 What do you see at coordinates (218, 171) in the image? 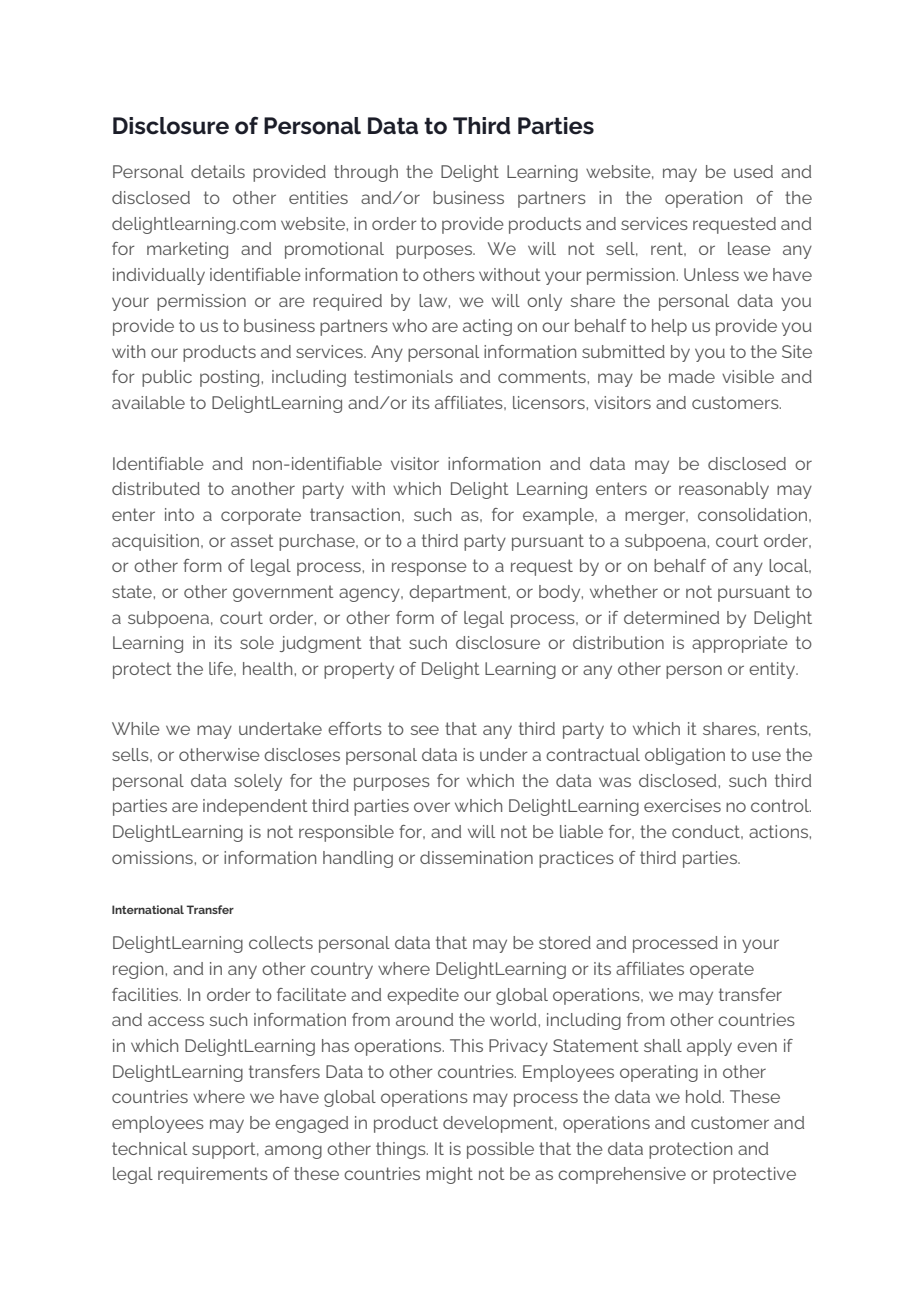
I see `details` at bounding box center [218, 171].
